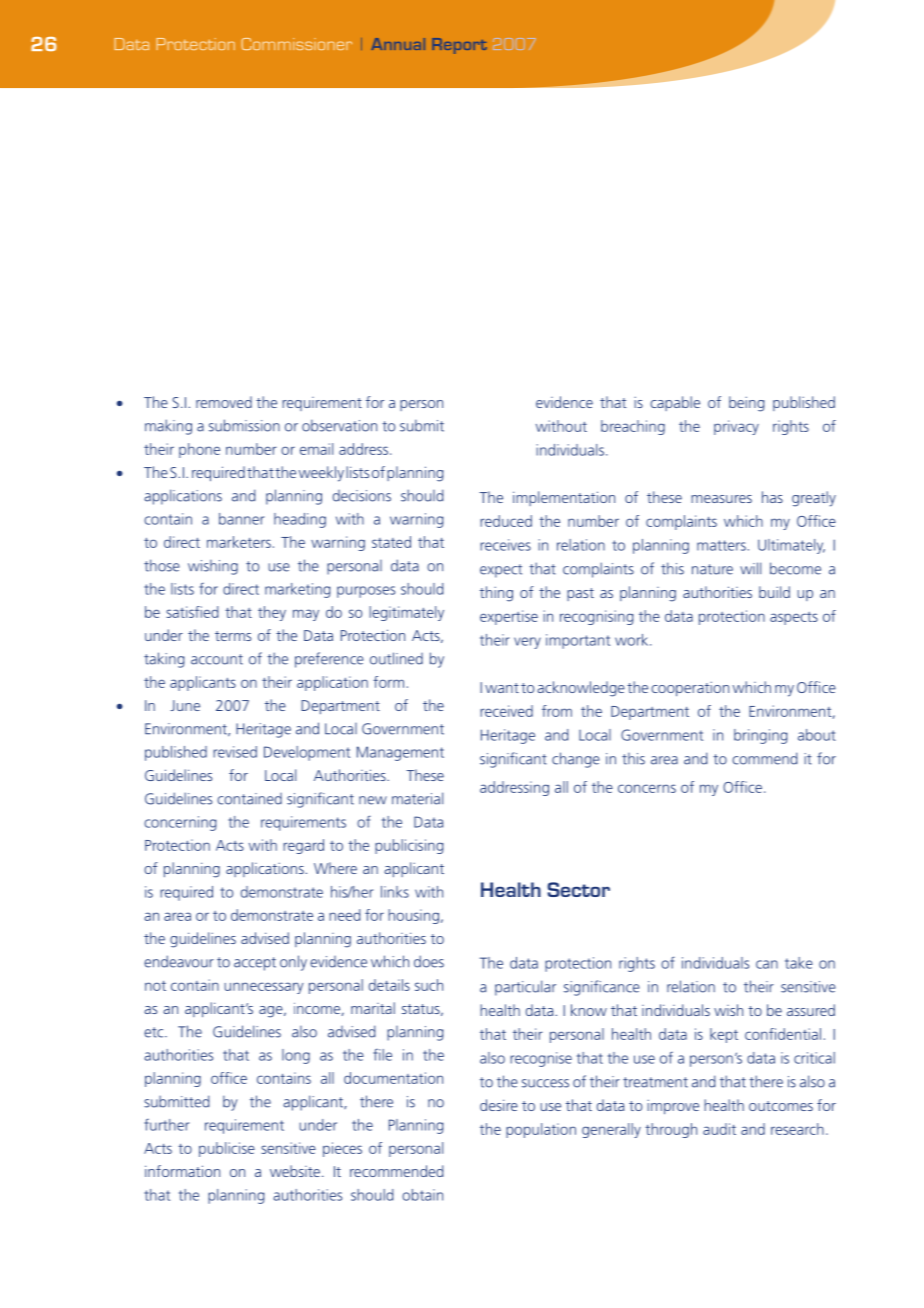 The image size is (924, 1308). What do you see at coordinates (459, 46) in the document?
I see `Report` at bounding box center [459, 46].
